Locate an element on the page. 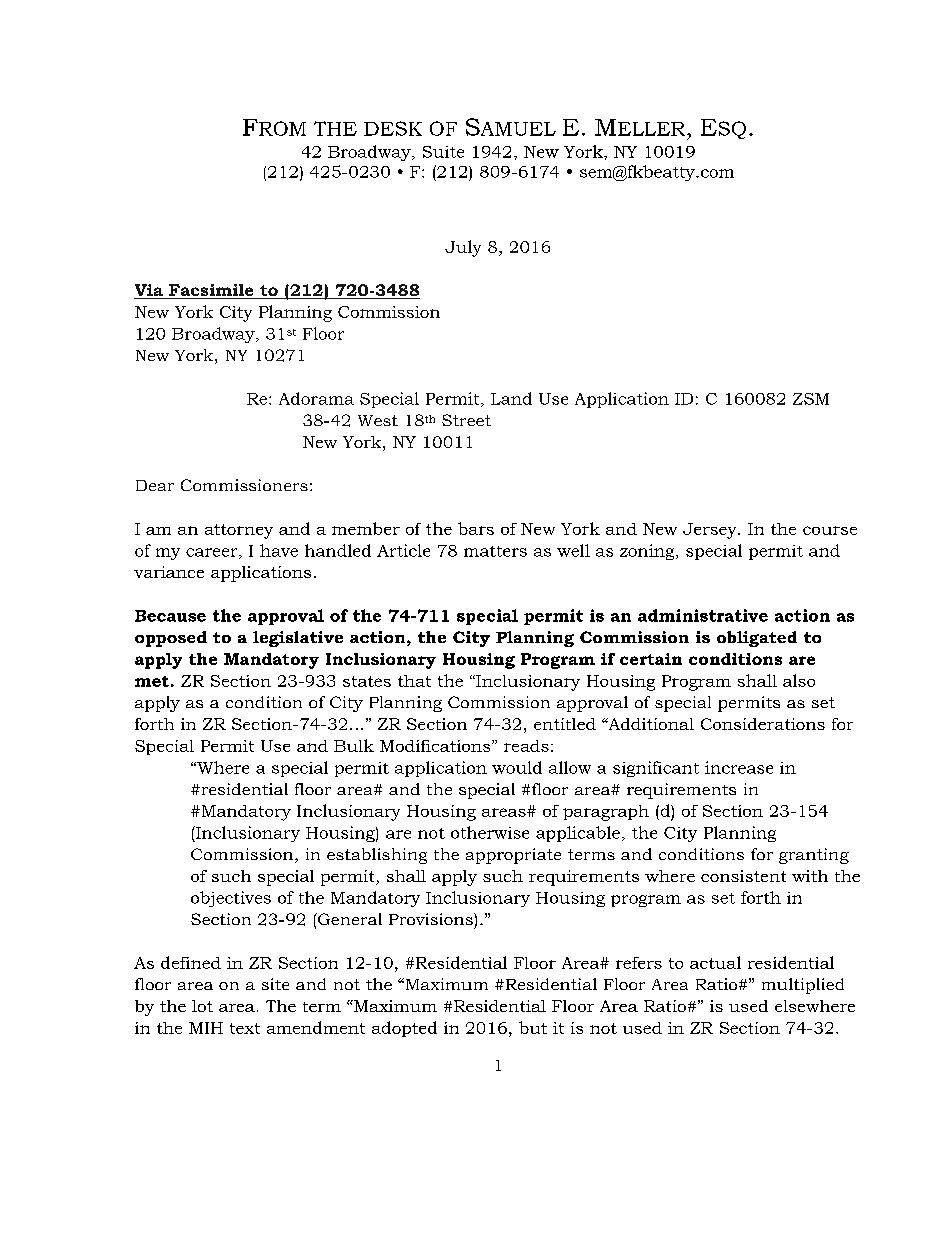 The height and width of the document is (1233, 952). would is located at coordinates (517, 767).
